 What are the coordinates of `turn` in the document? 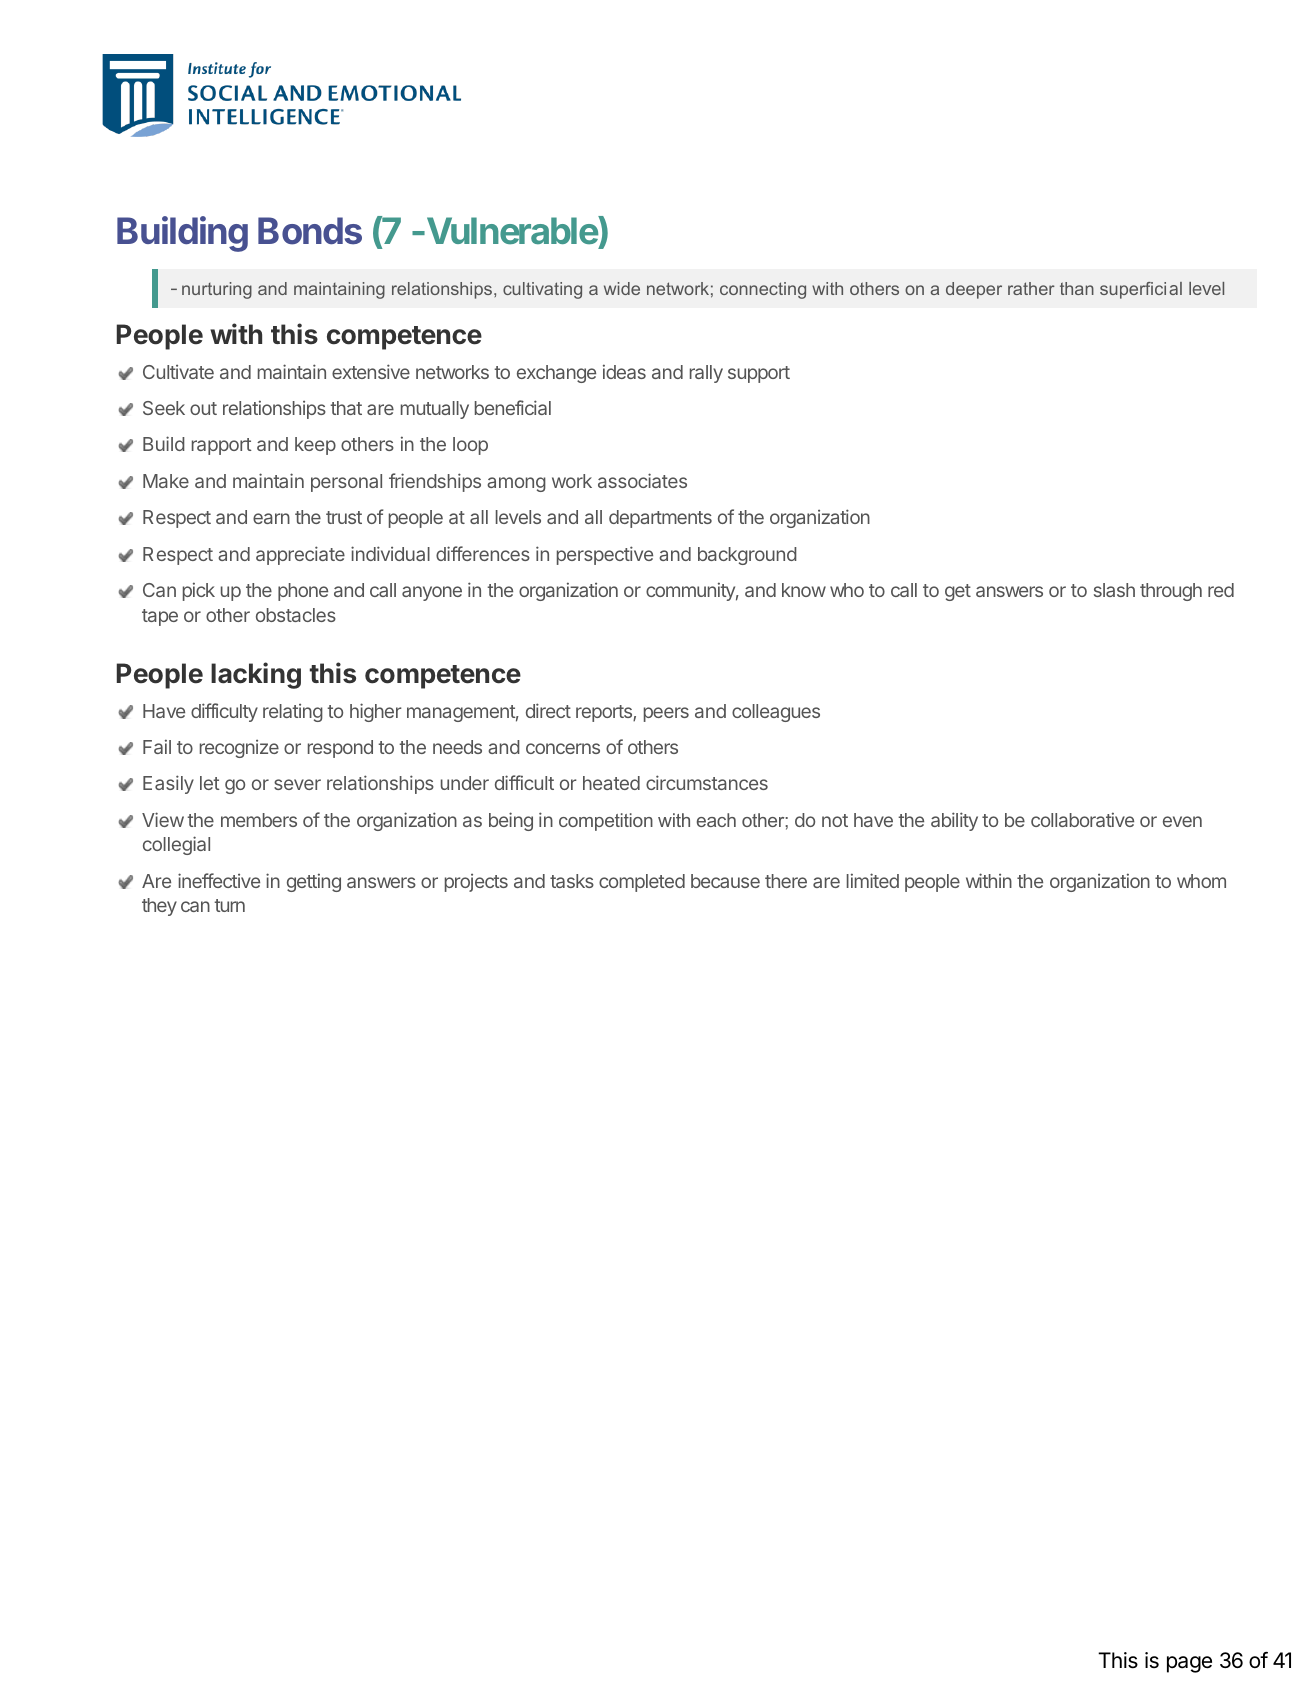 It's located at (229, 905).
